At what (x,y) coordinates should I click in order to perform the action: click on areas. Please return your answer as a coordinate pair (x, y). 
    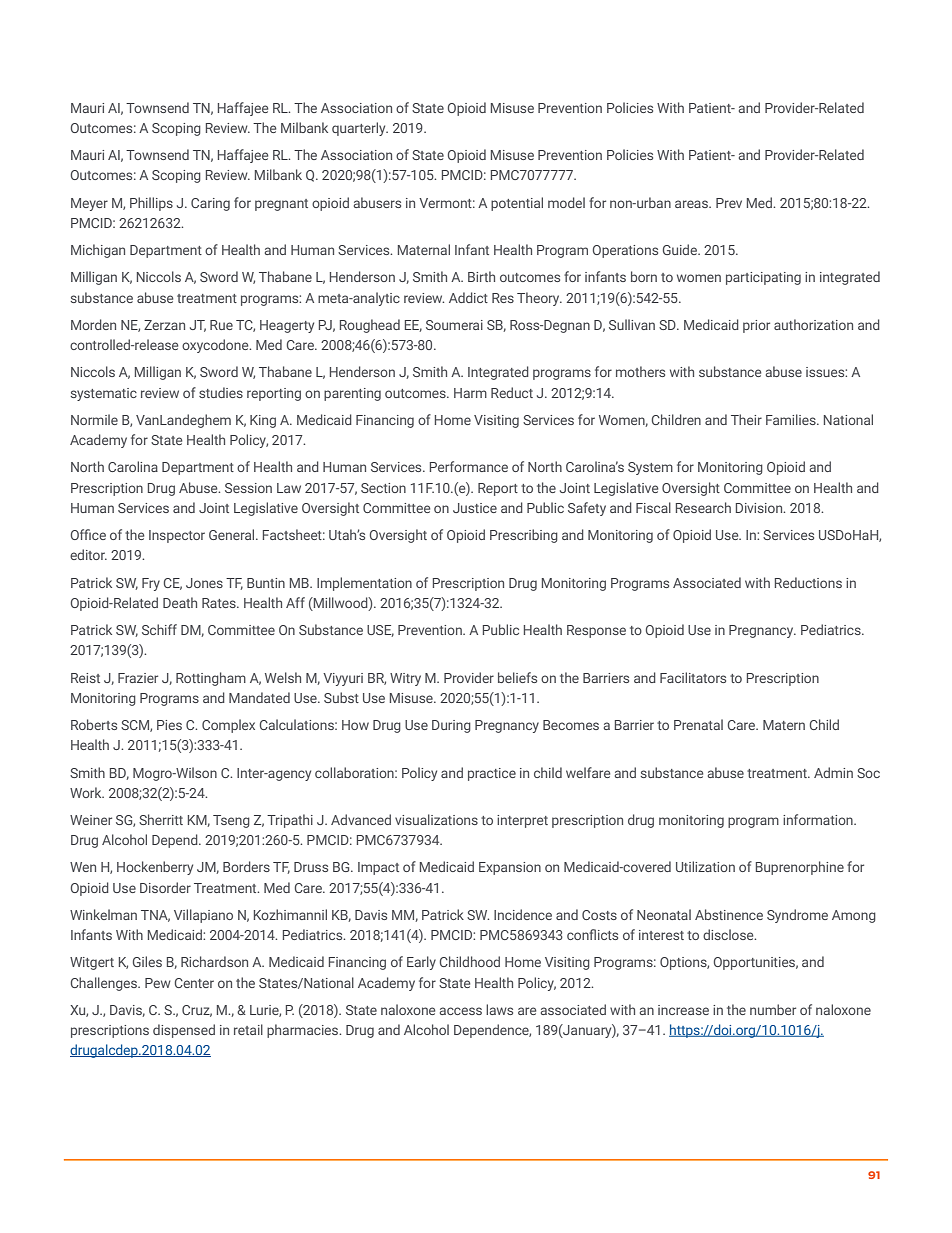
    Looking at the image, I should click on (692, 204).
